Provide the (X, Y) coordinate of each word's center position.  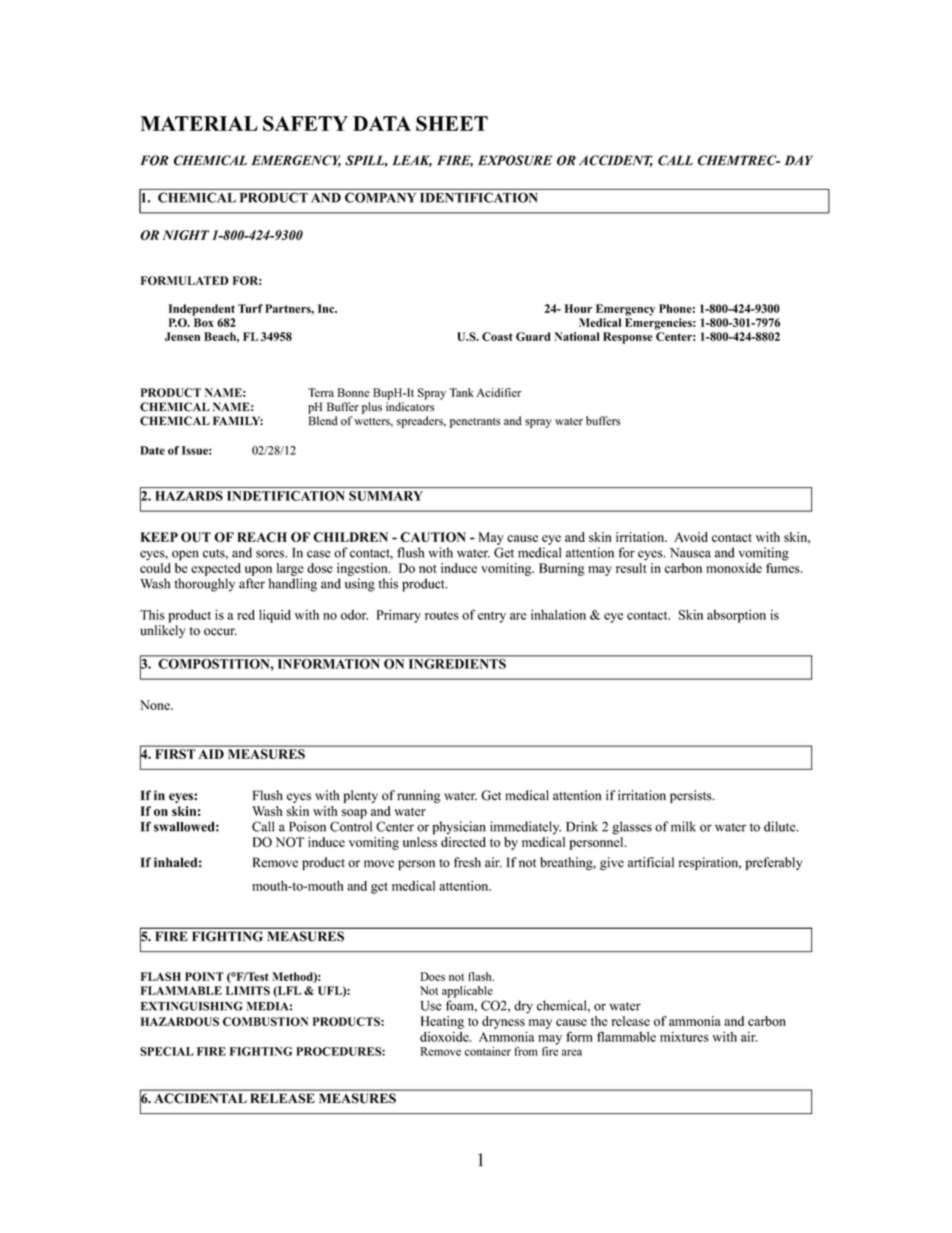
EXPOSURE (515, 160)
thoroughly (204, 585)
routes (442, 615)
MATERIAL (199, 123)
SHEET (452, 123)
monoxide (734, 568)
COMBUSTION (266, 1021)
